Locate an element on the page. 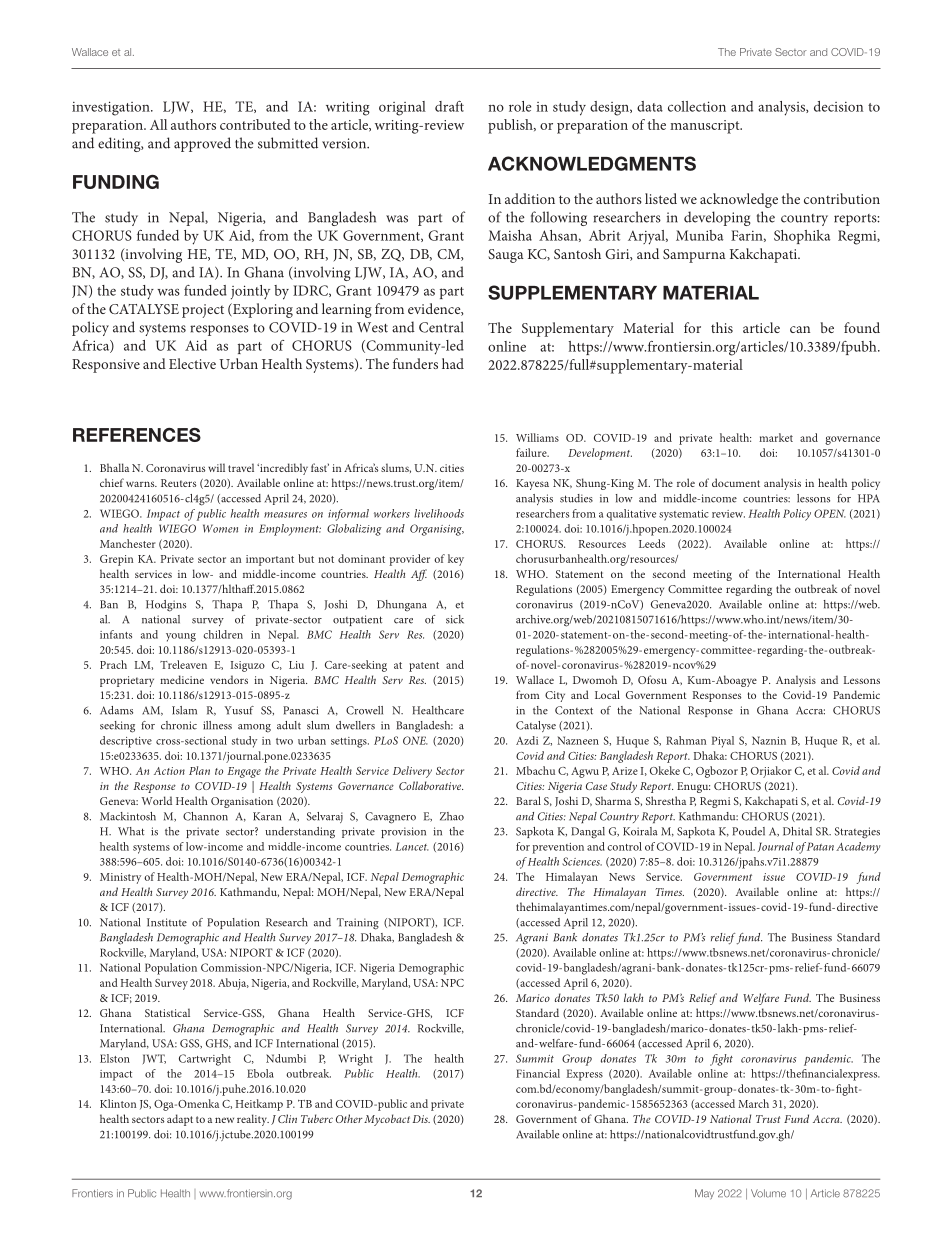 This document has width=952, height=1247. prevention is located at coordinates (558, 848).
